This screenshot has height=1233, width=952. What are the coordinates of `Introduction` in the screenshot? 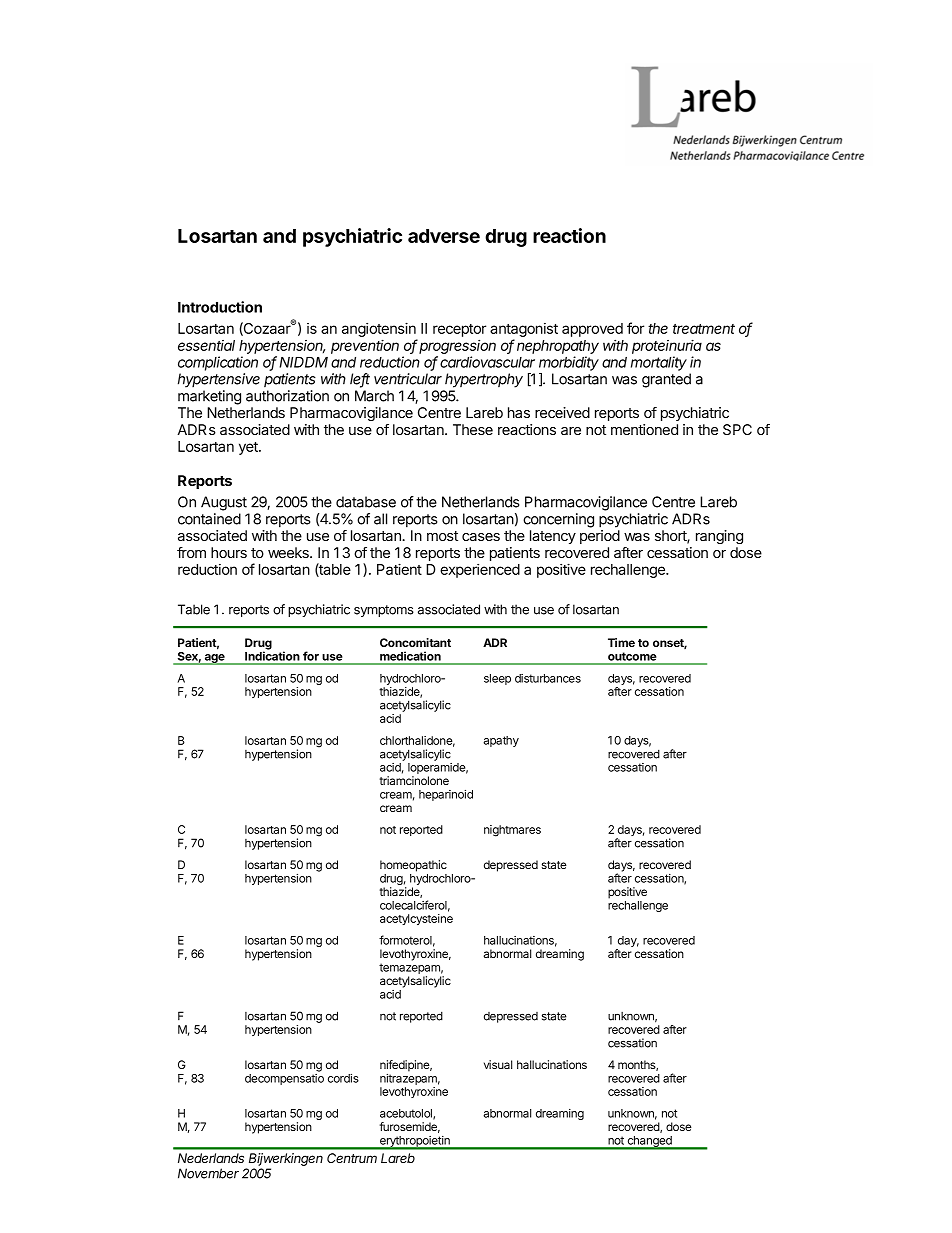 It's located at (220, 307).
